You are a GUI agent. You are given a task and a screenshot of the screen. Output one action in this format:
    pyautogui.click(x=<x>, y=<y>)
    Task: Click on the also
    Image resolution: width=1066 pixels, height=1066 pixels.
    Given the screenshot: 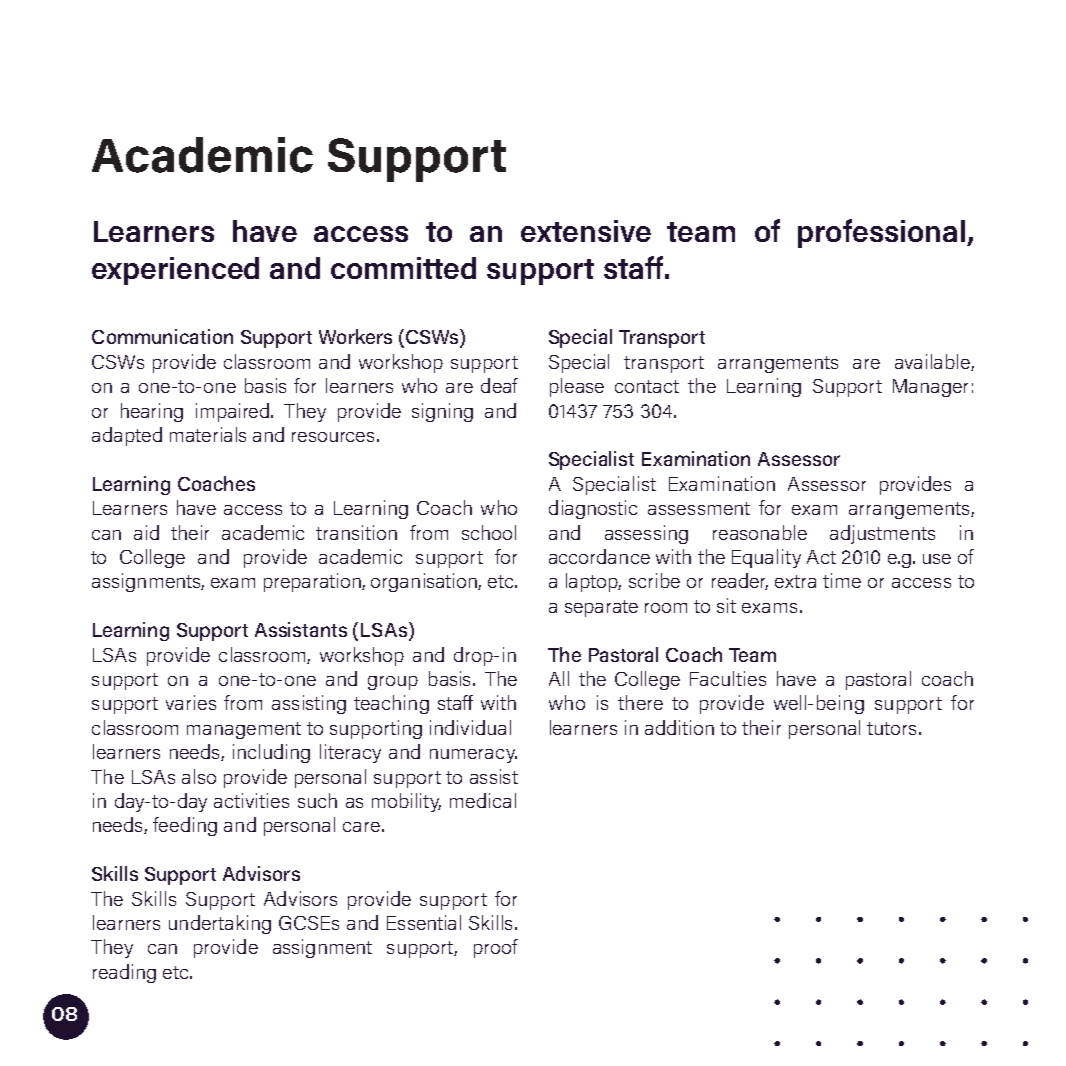 What is the action you would take?
    pyautogui.click(x=199, y=776)
